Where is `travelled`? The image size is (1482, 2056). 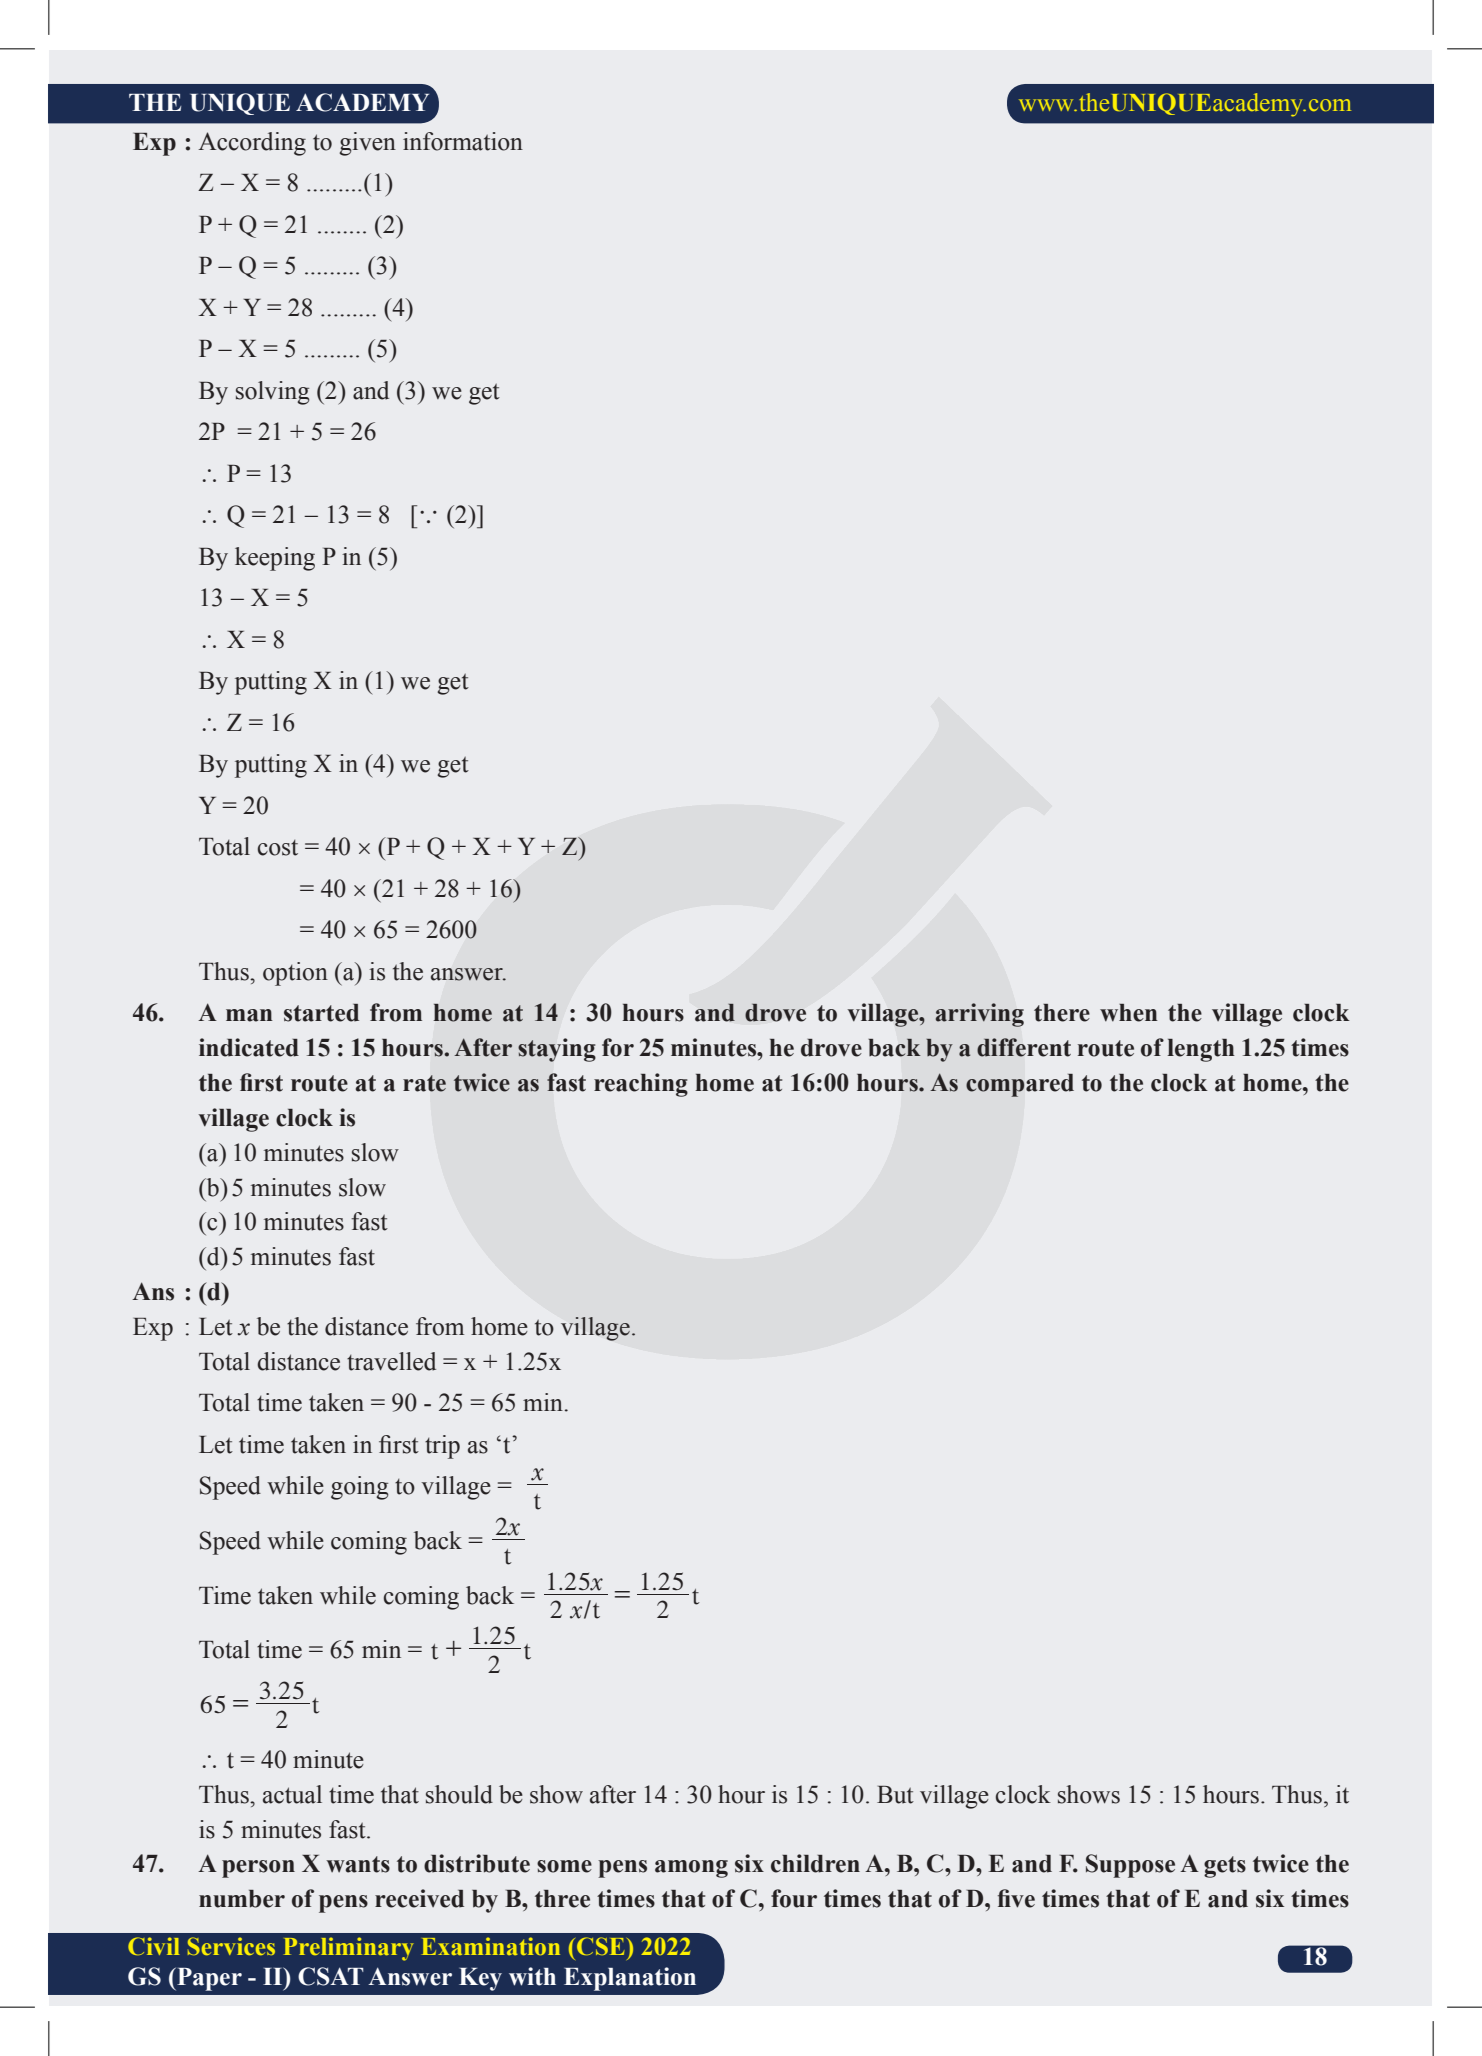
travelled is located at coordinates (391, 1361).
